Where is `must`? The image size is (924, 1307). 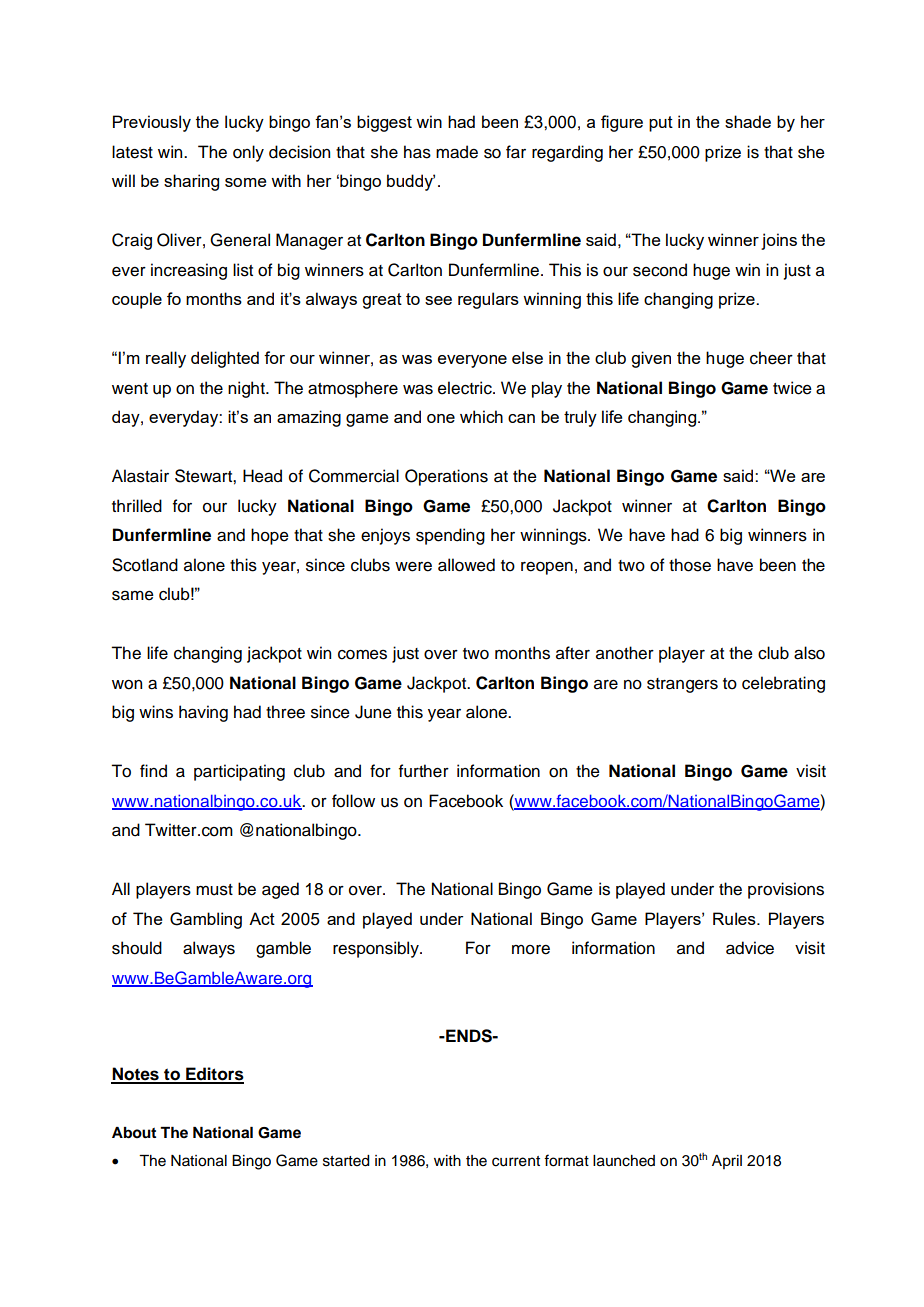
must is located at coordinates (214, 890).
